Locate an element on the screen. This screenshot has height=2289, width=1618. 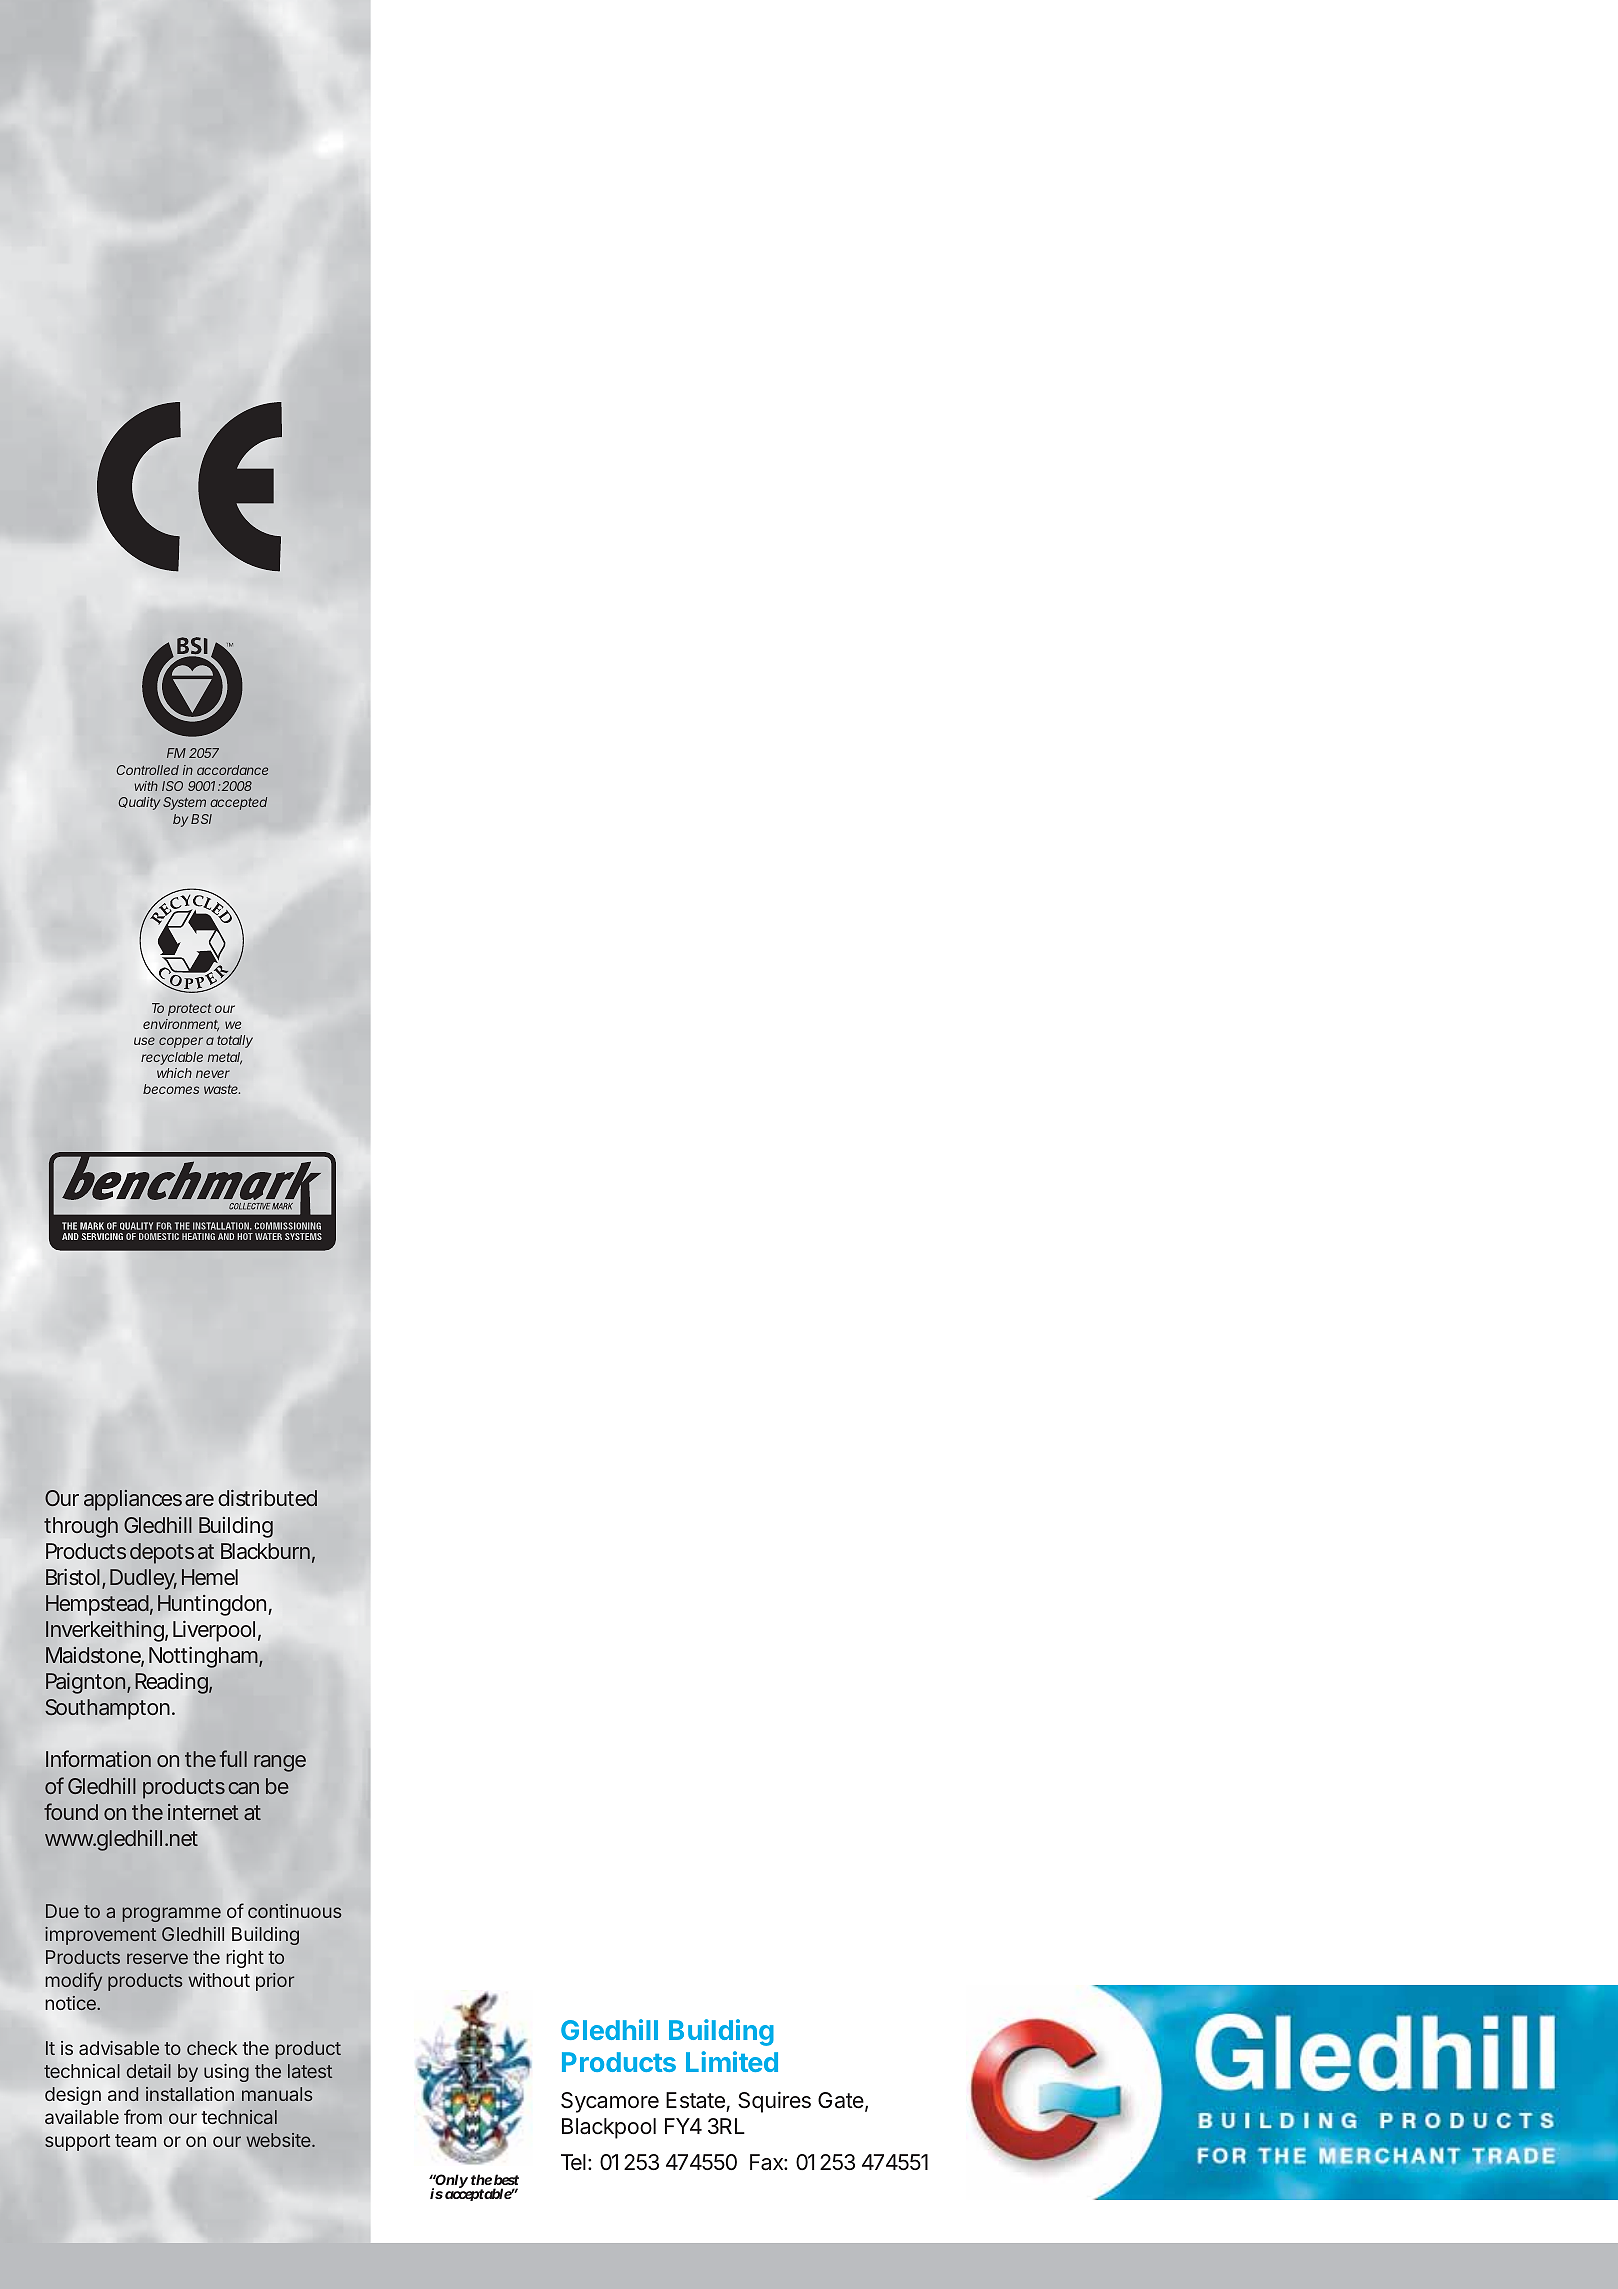
appliances is located at coordinates (133, 1500).
